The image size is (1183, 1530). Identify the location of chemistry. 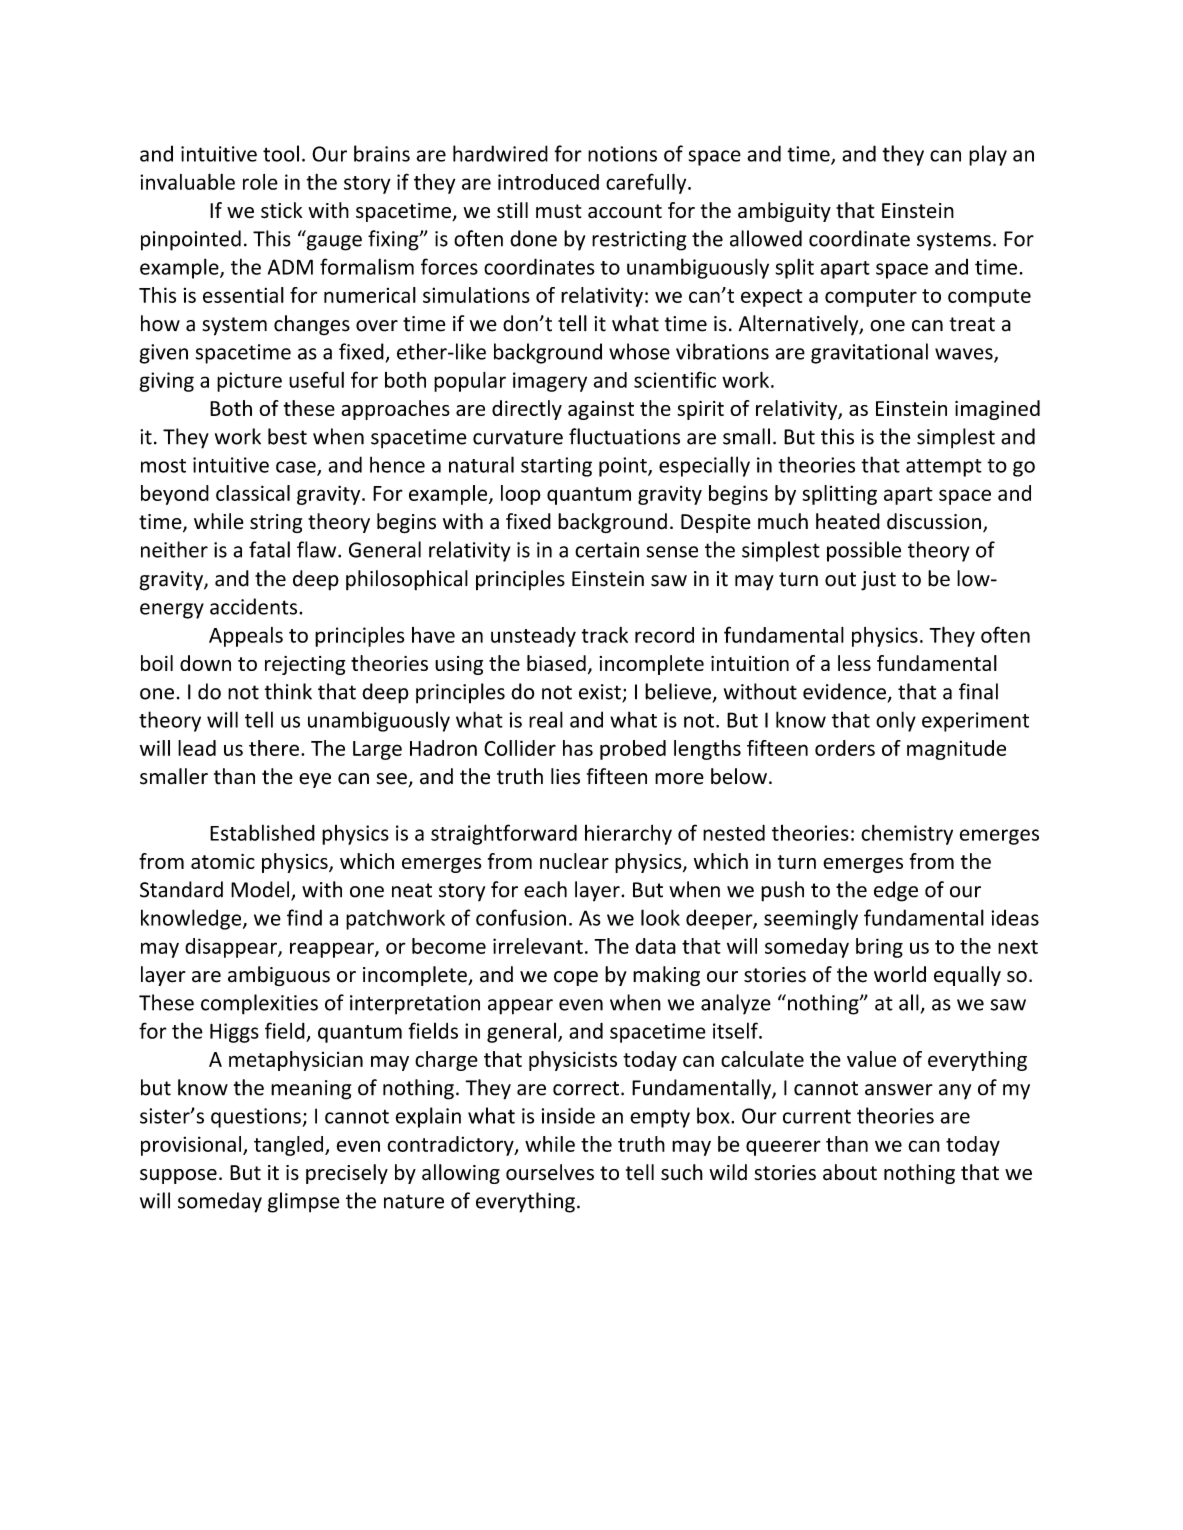
(907, 834).
